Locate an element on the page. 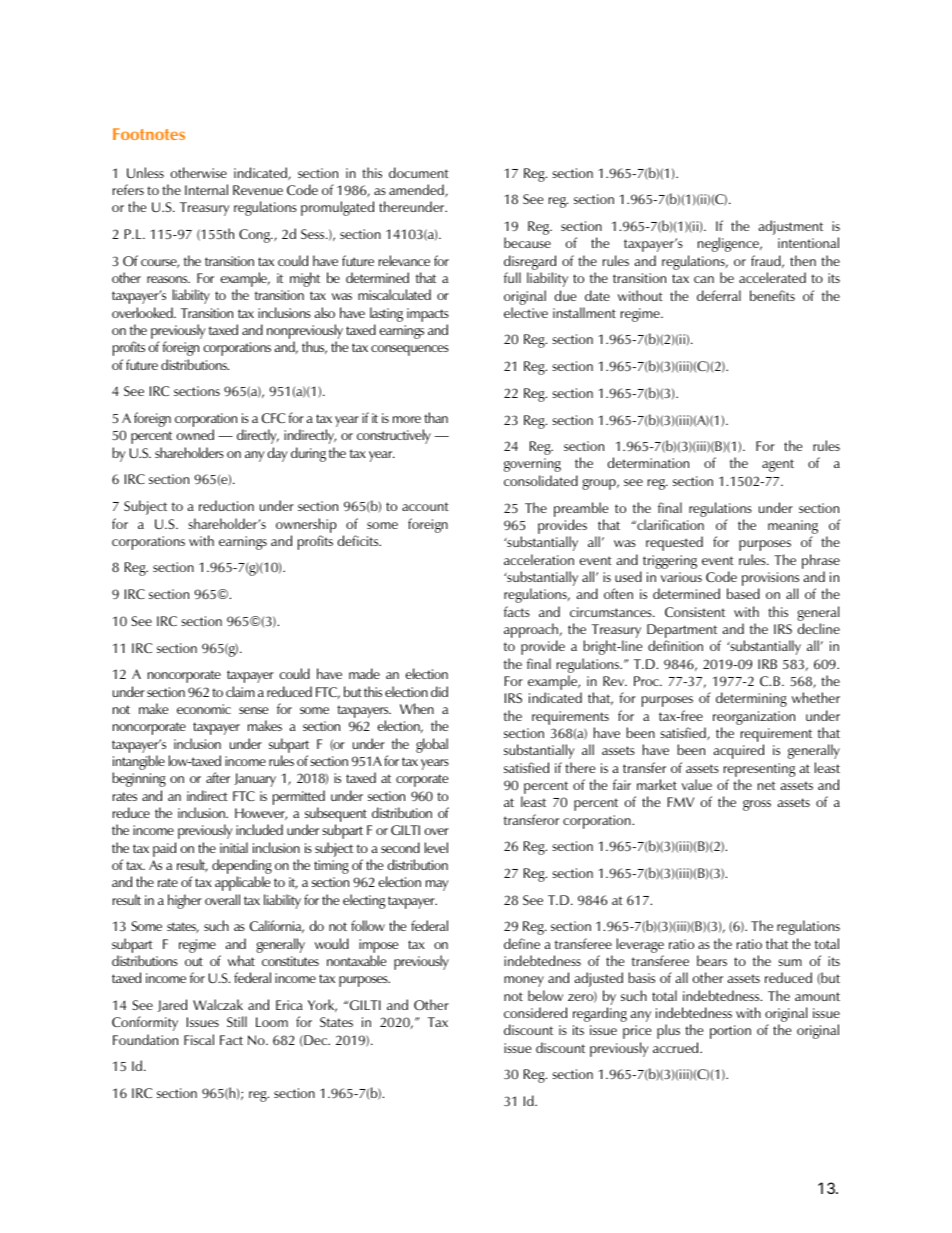  reduction is located at coordinates (226, 505).
